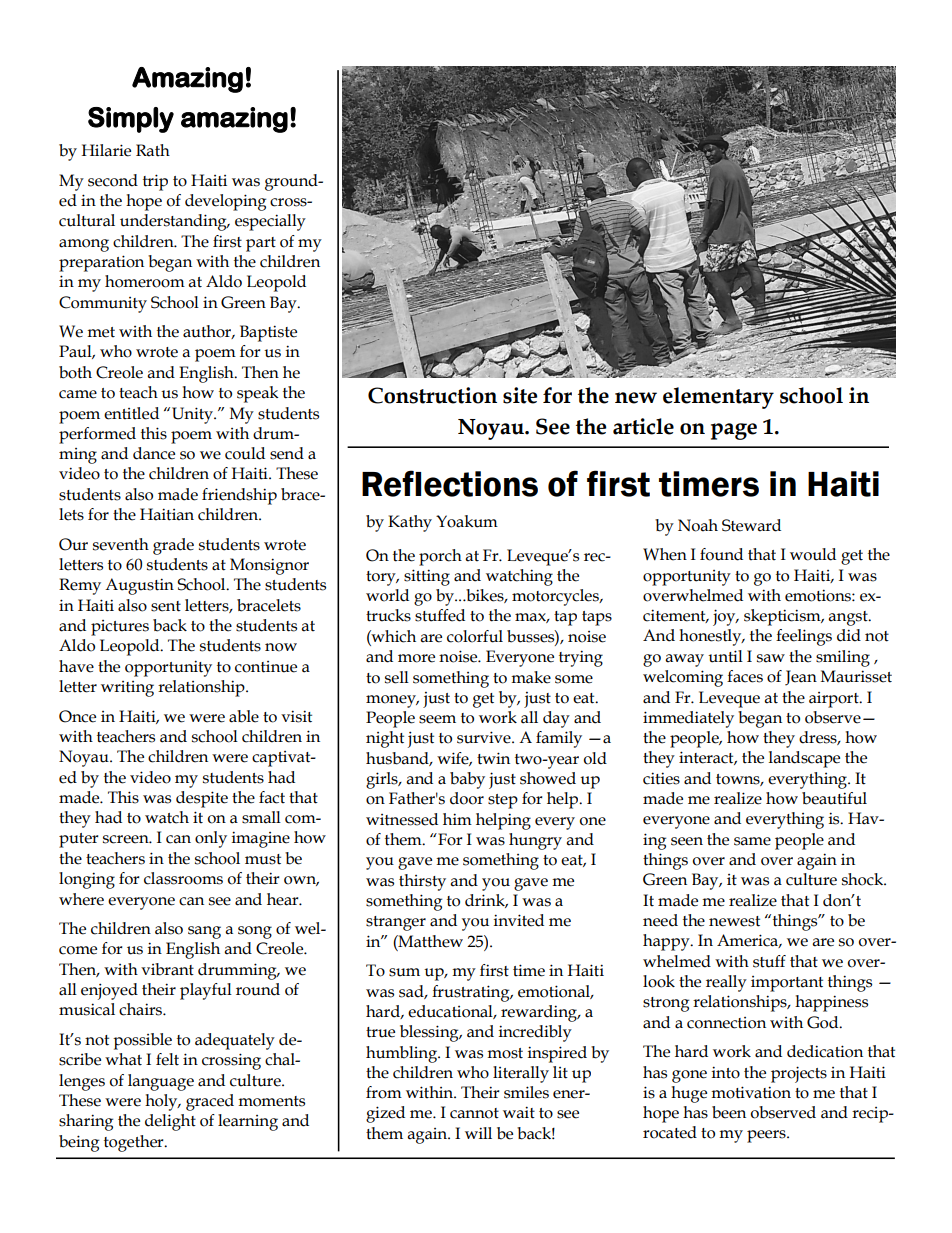 This page has height=1233, width=952. What do you see at coordinates (474, 1113) in the page?
I see `cannot` at bounding box center [474, 1113].
